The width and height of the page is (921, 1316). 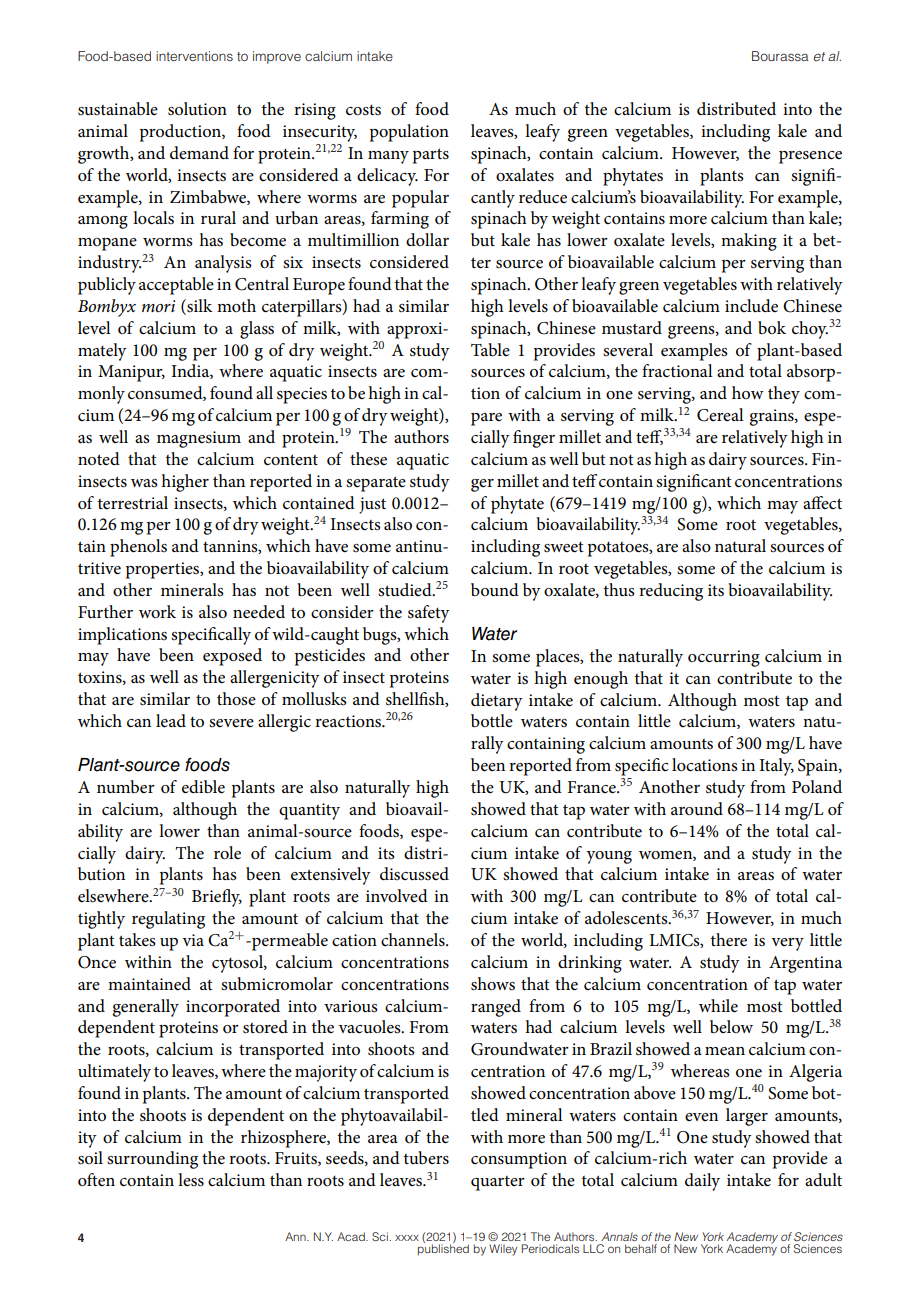 What do you see at coordinates (443, 1249) in the page?
I see `published` at bounding box center [443, 1249].
